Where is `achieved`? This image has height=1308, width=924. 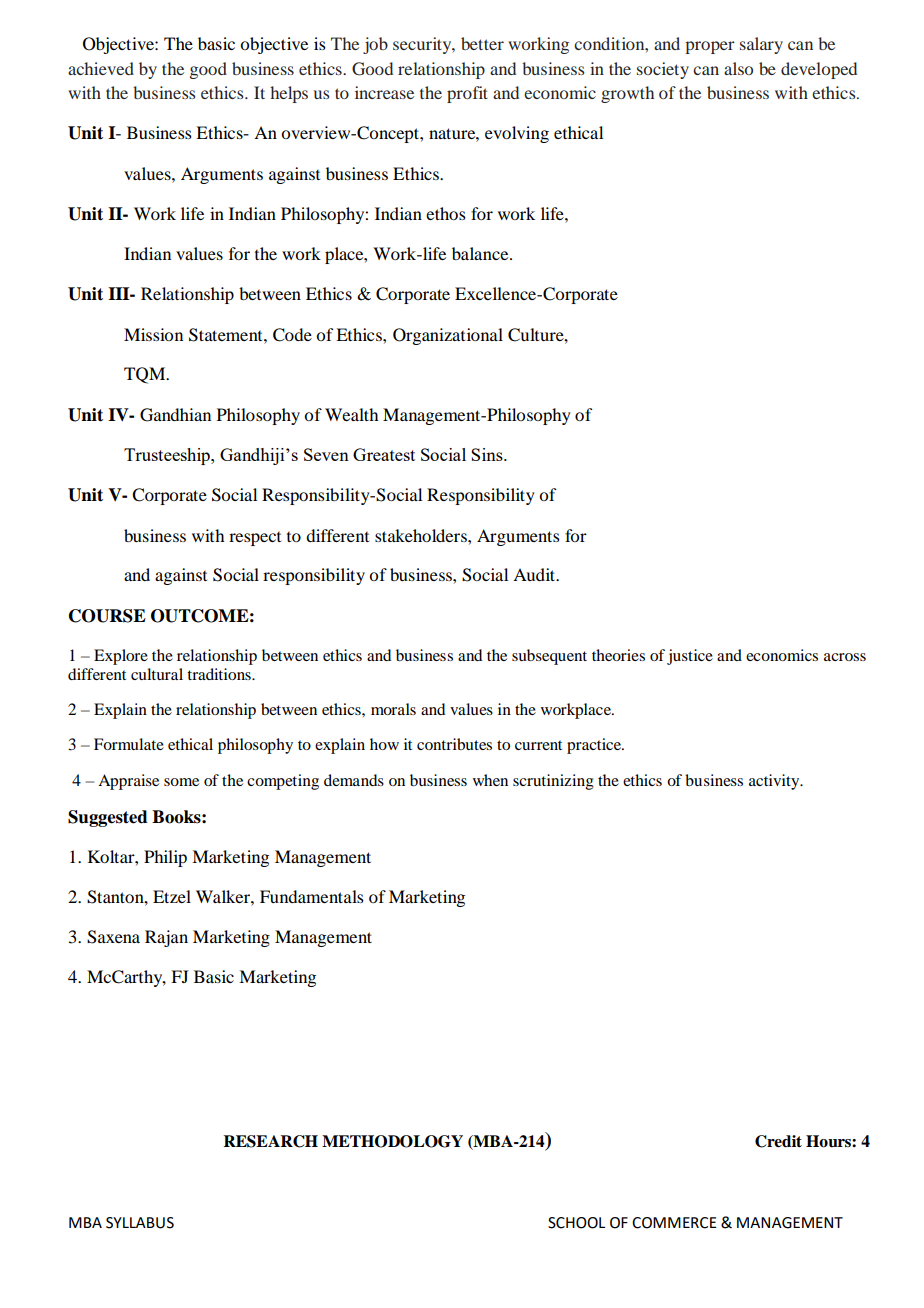 achieved is located at coordinates (101, 68).
